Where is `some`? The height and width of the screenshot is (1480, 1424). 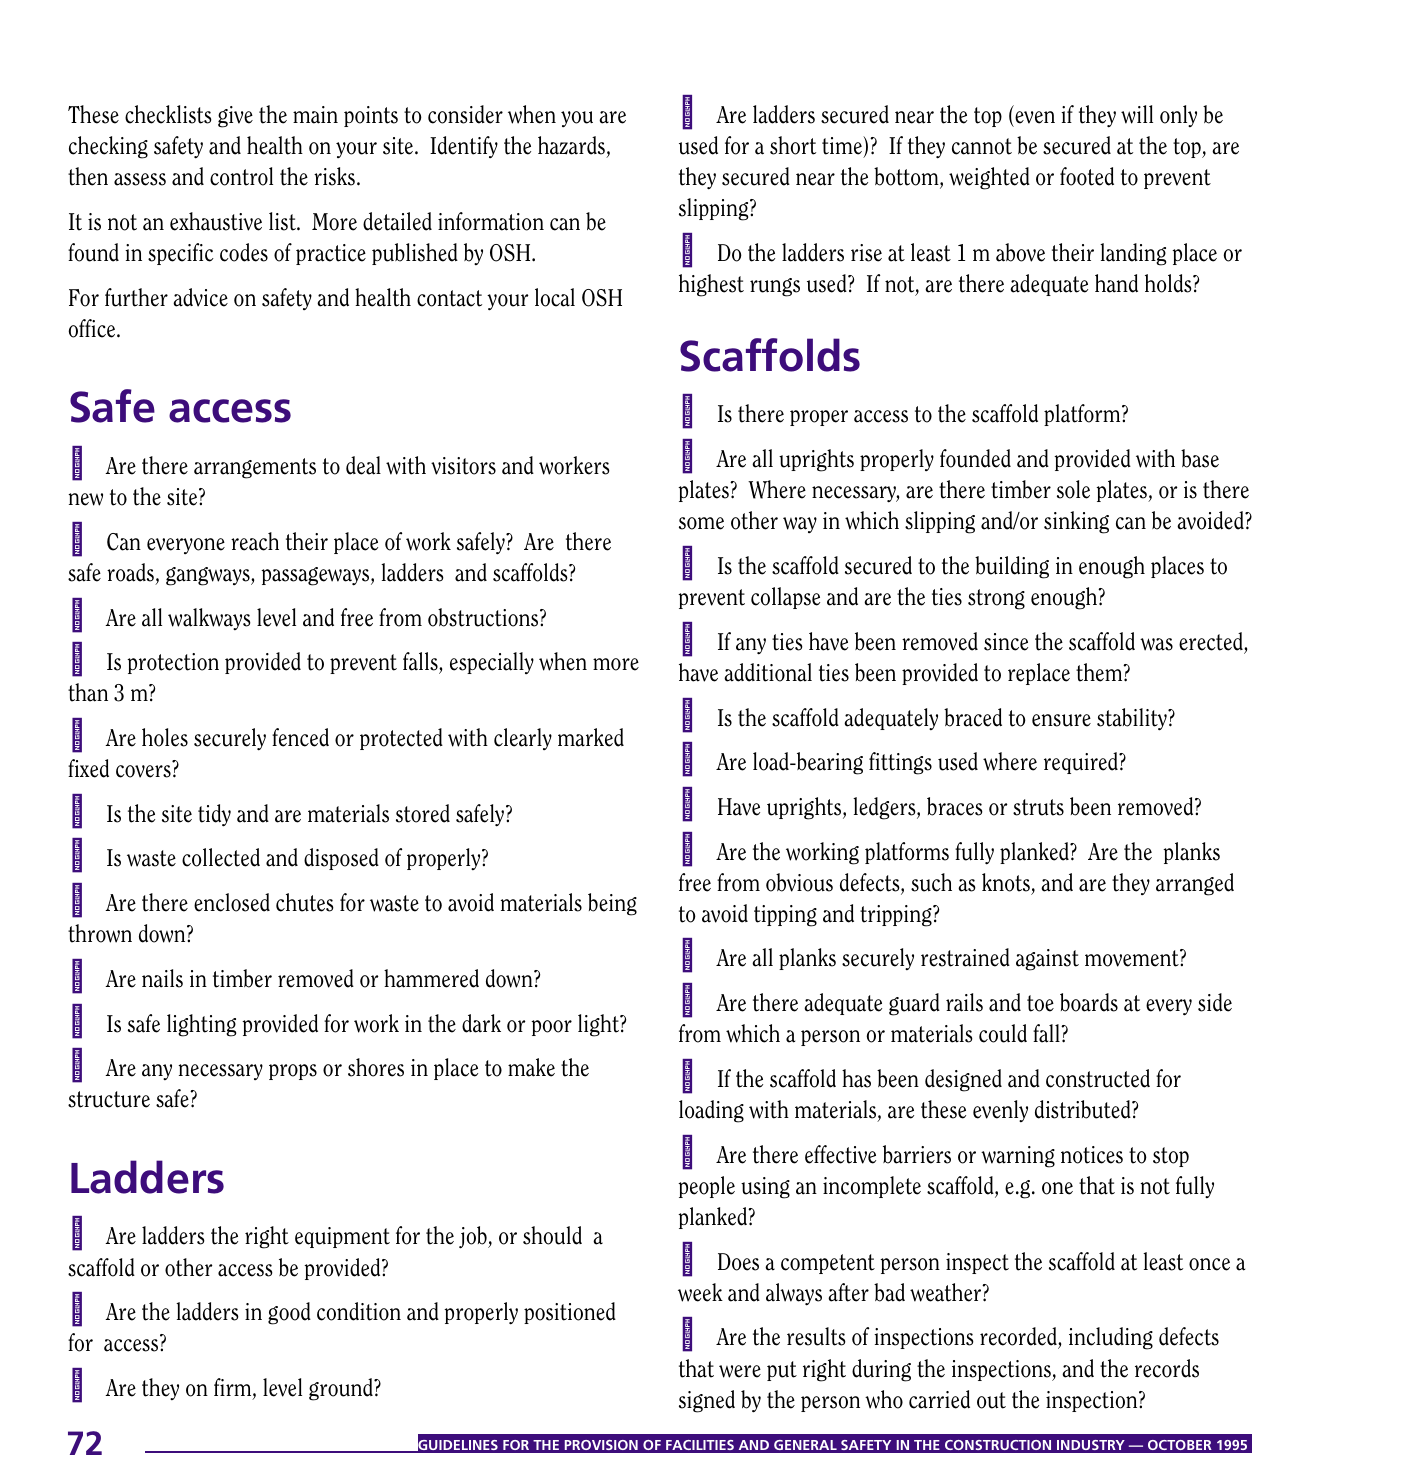 some is located at coordinates (701, 523).
